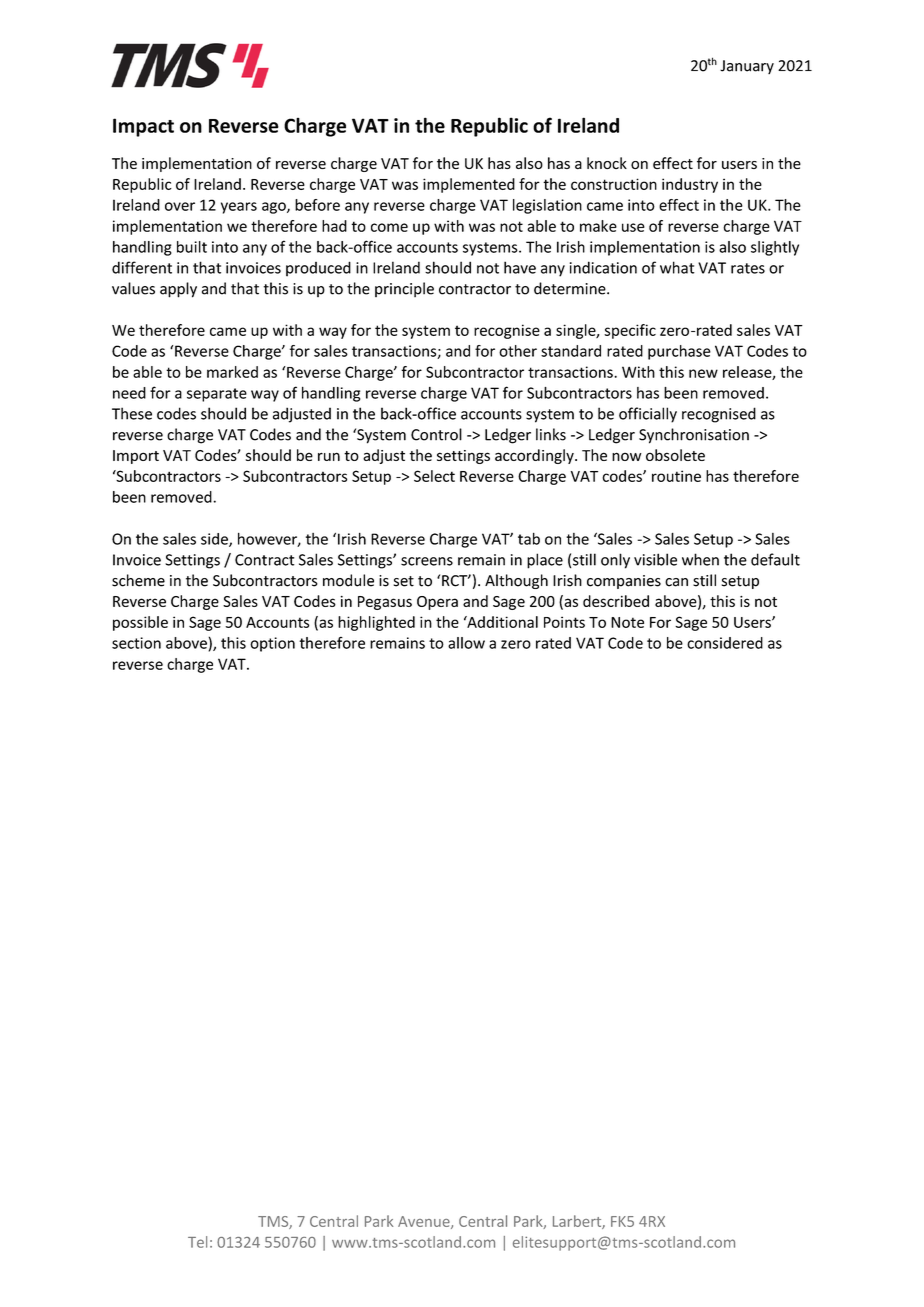  What do you see at coordinates (197, 1242) in the screenshot?
I see `Tel` at bounding box center [197, 1242].
